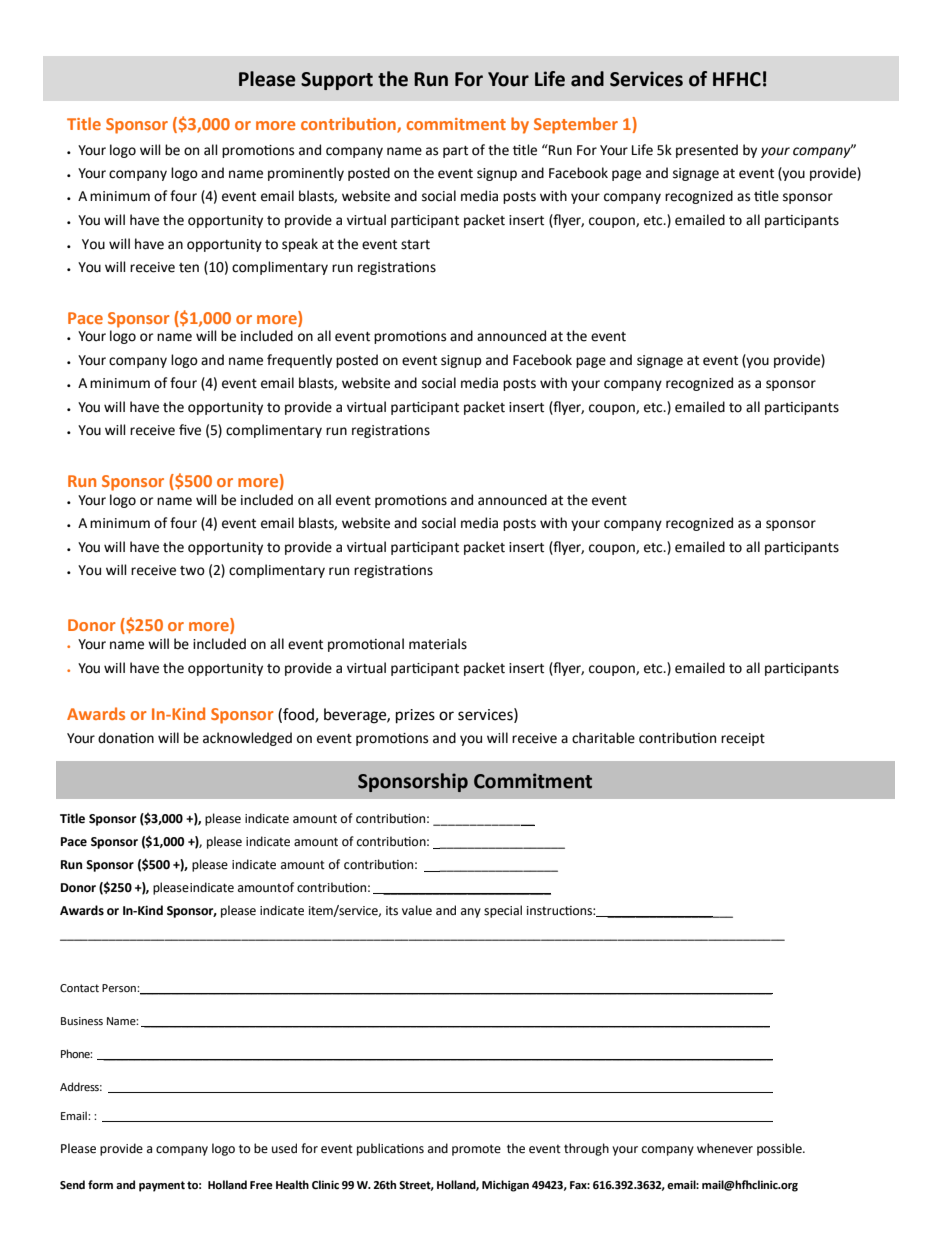 This screenshot has height=1233, width=952. What do you see at coordinates (306, 174) in the screenshot?
I see `prominently` at bounding box center [306, 174].
